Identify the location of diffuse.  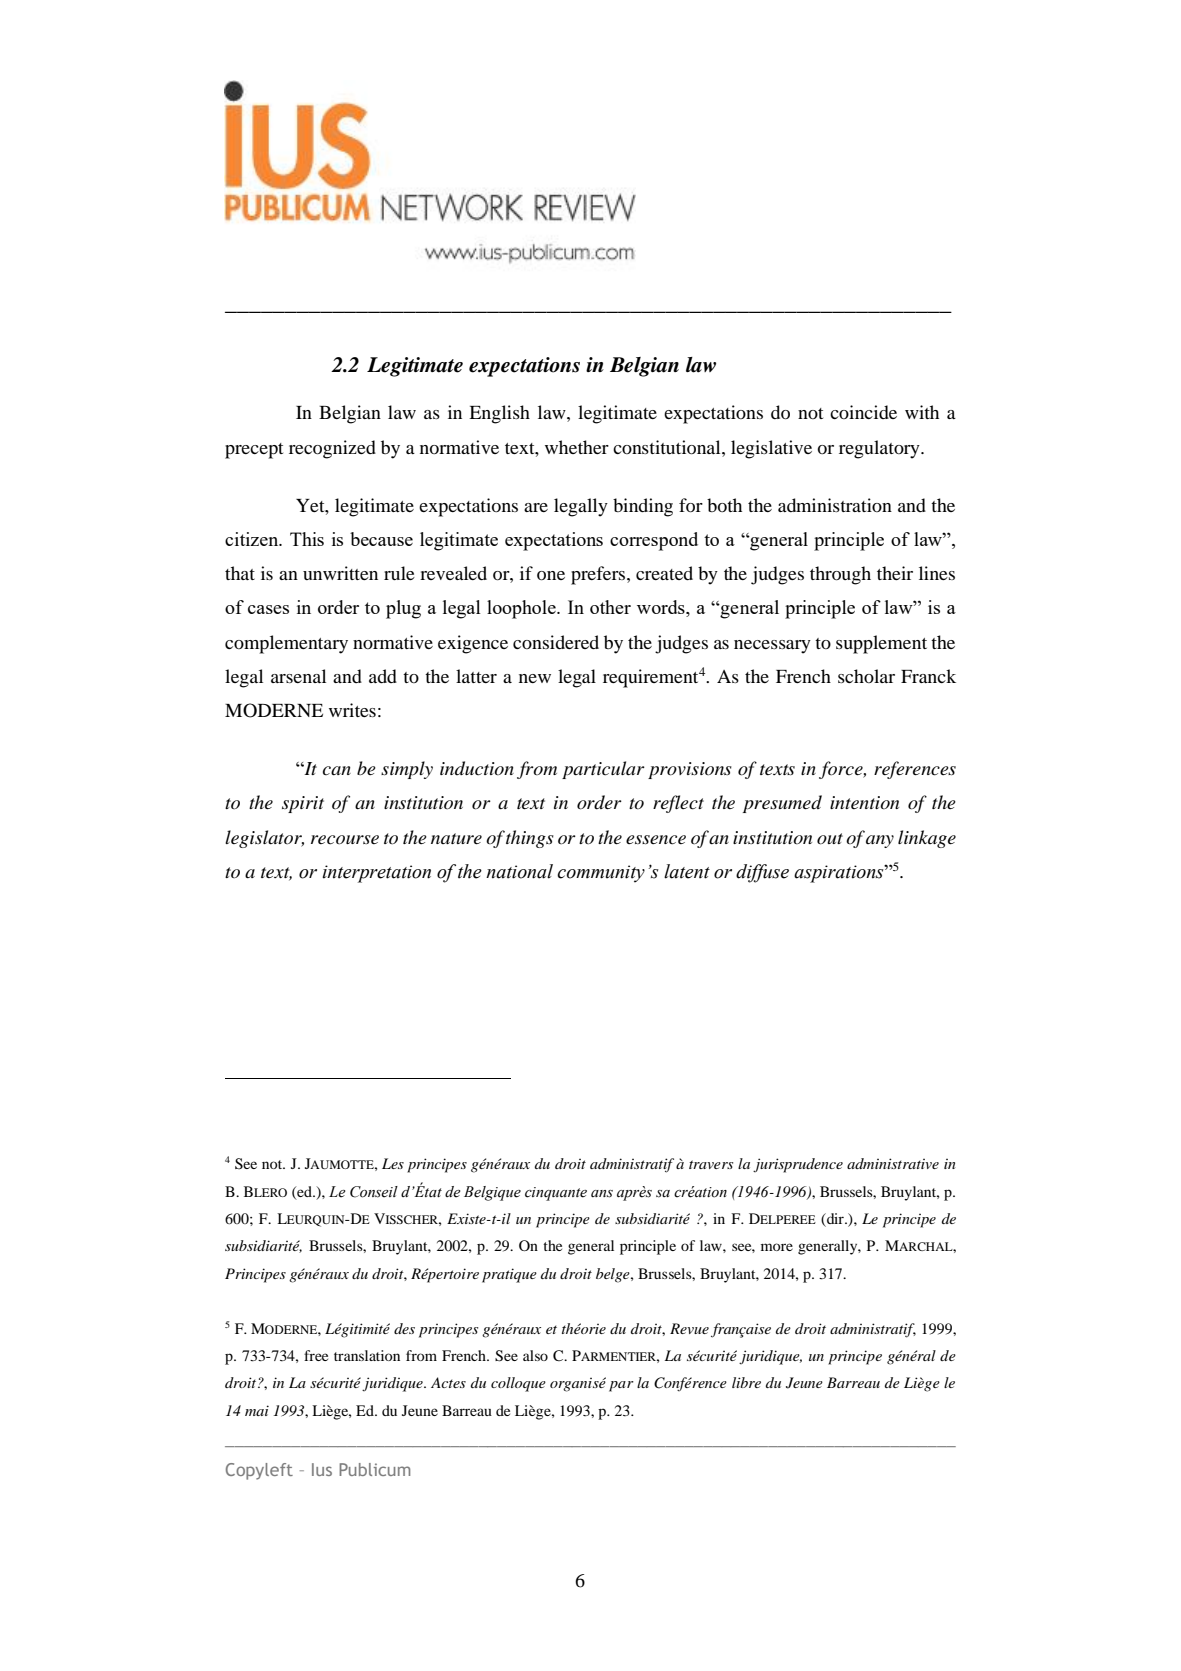
(762, 873).
